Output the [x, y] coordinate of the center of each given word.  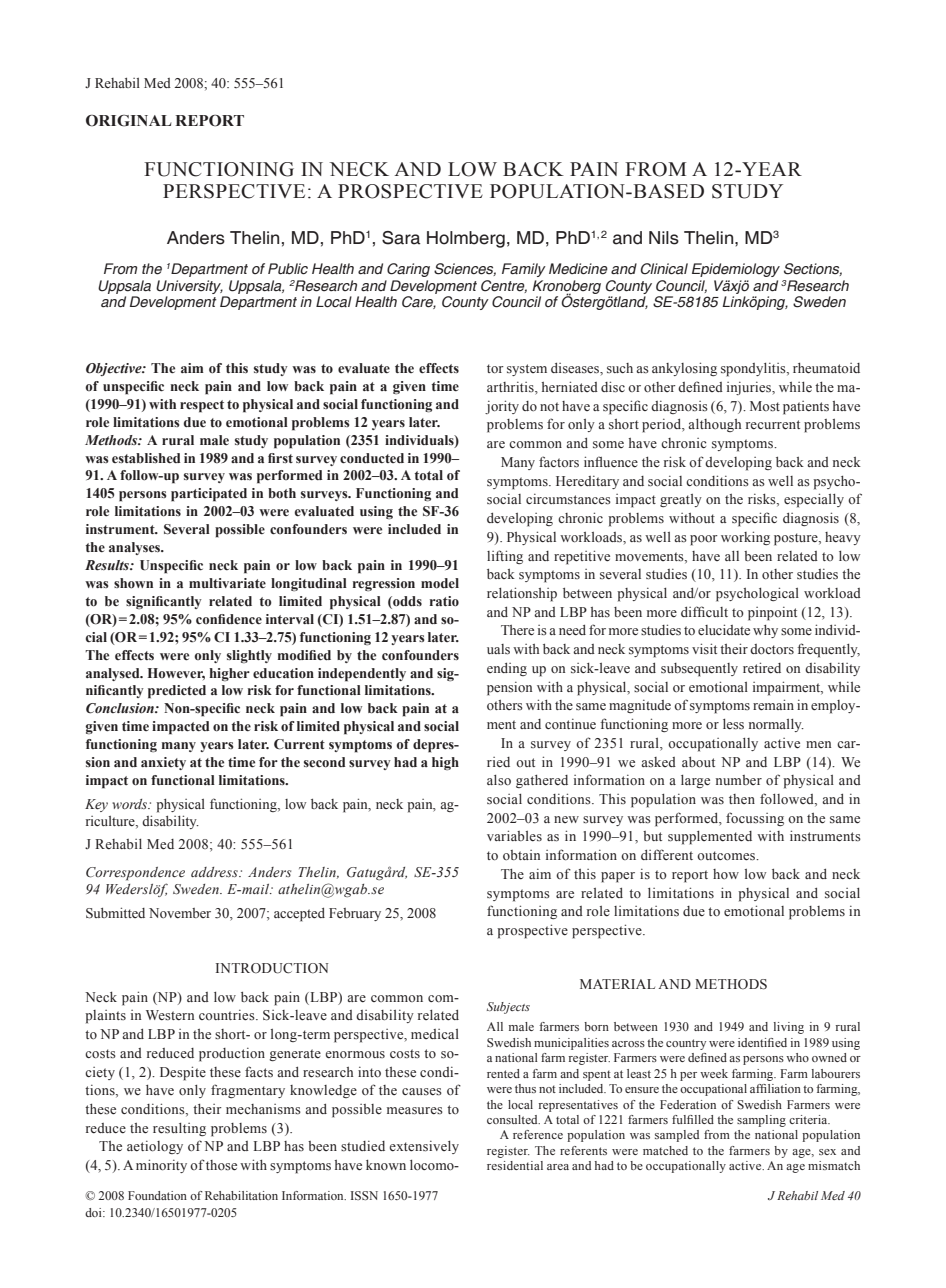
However [176, 674]
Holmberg [466, 239]
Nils [664, 238]
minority [161, 1166]
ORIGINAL [129, 121]
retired [762, 667]
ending [507, 669]
